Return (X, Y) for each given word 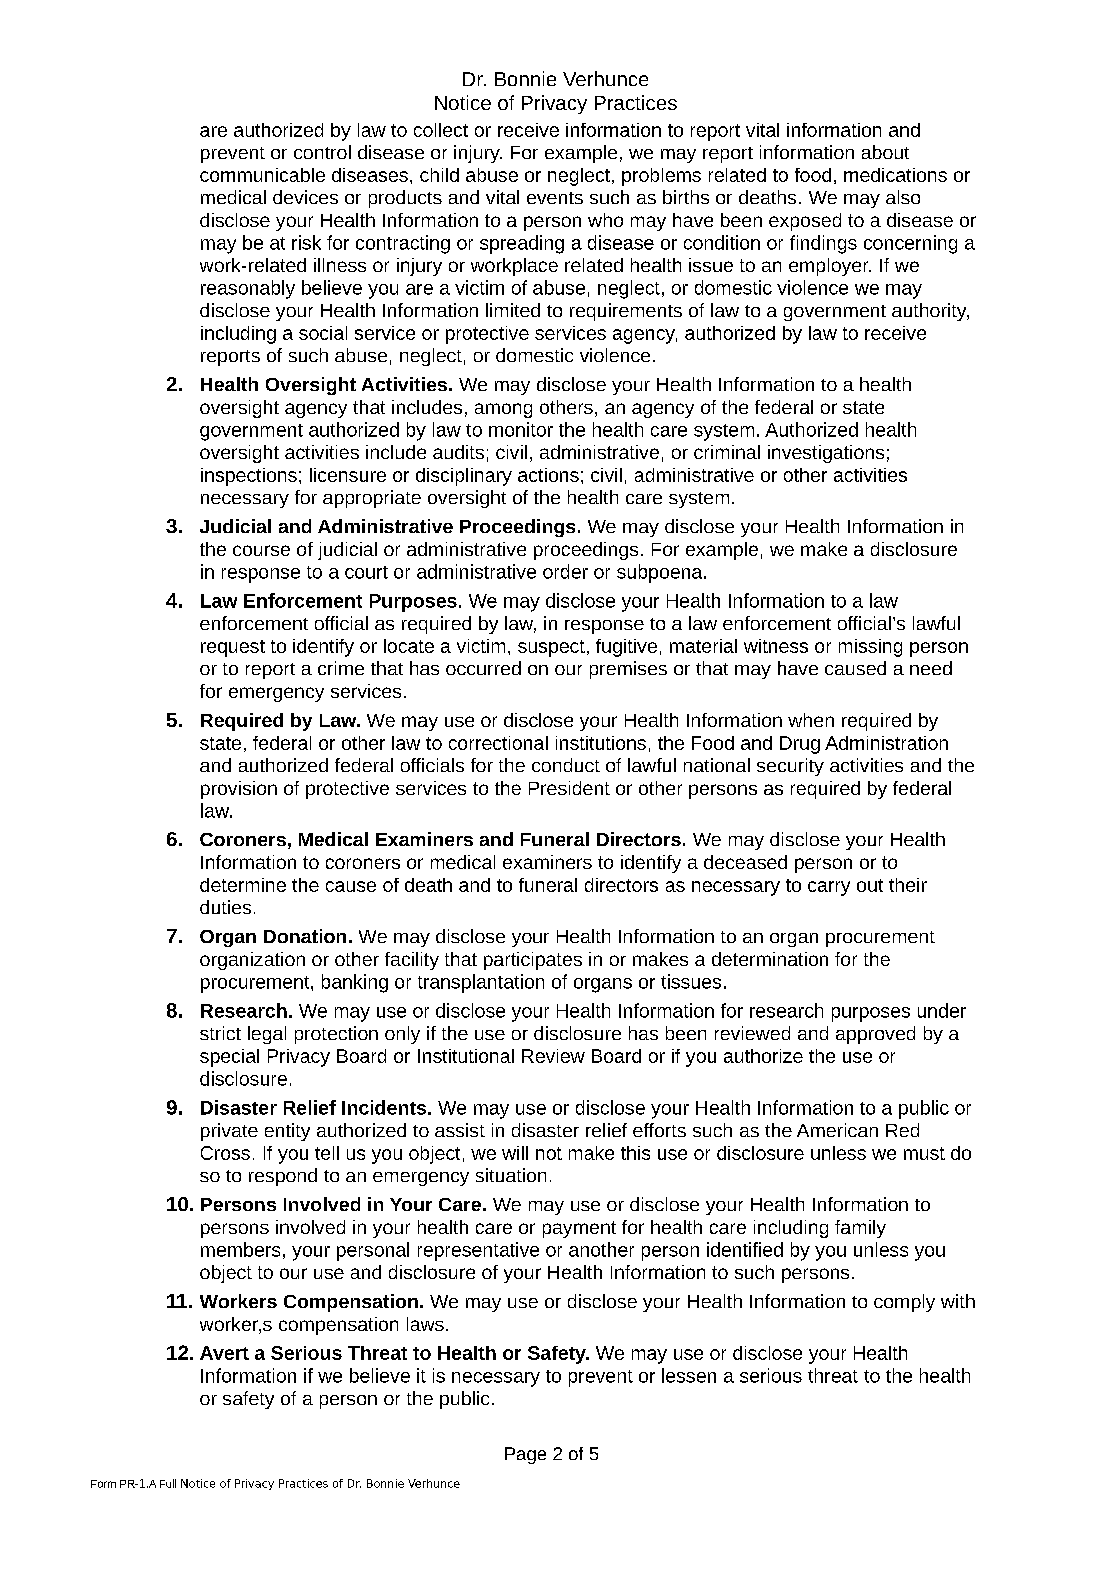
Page (525, 1455)
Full (168, 1483)
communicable (262, 175)
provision (239, 790)
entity (287, 1132)
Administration (886, 743)
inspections (249, 477)
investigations (826, 454)
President (569, 788)
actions (548, 475)
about (885, 152)
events (555, 198)
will (515, 1153)
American (837, 1130)
